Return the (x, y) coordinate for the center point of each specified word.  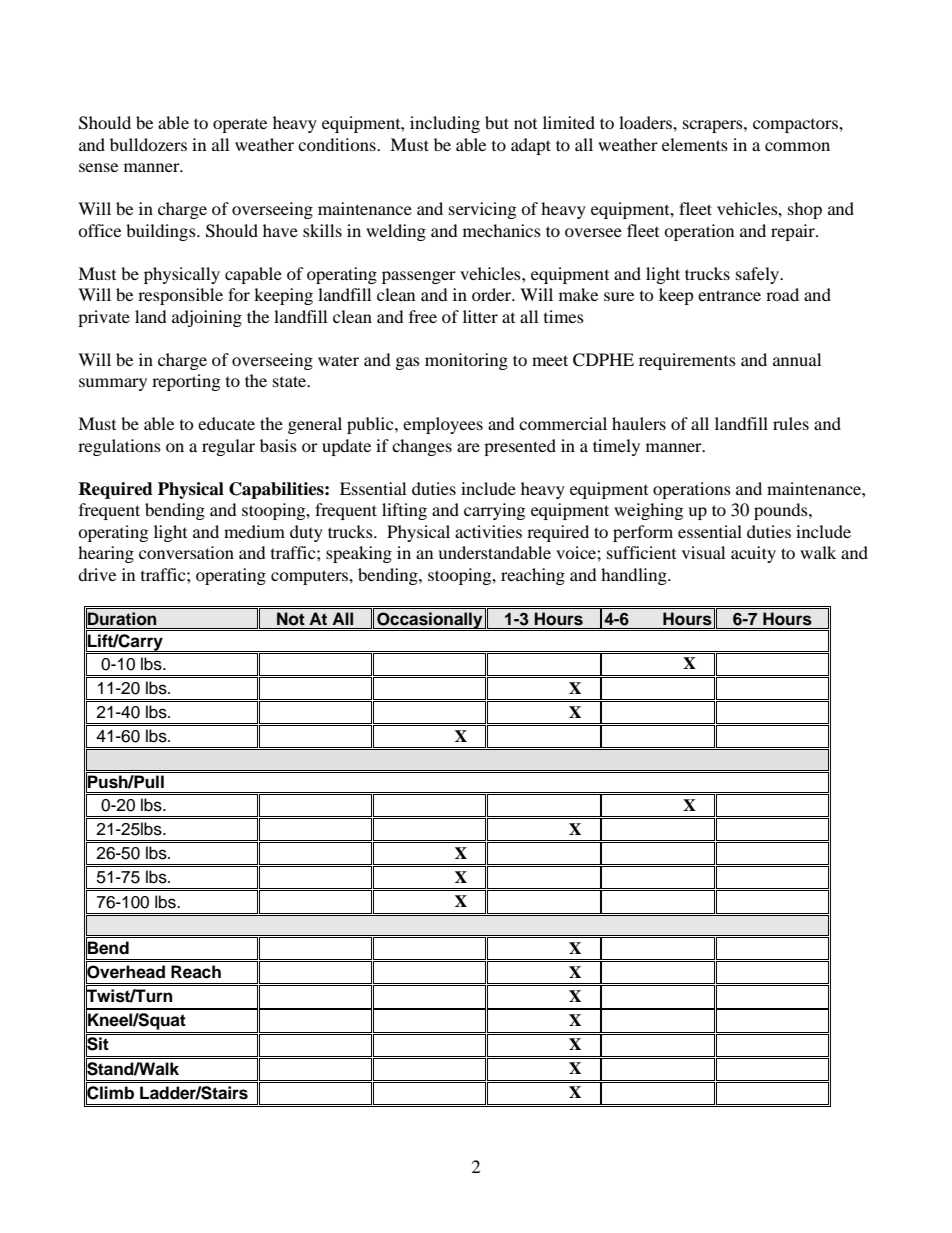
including (445, 124)
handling (635, 576)
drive (97, 574)
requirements (687, 361)
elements (695, 144)
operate (240, 126)
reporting (186, 382)
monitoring (466, 361)
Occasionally (430, 621)
